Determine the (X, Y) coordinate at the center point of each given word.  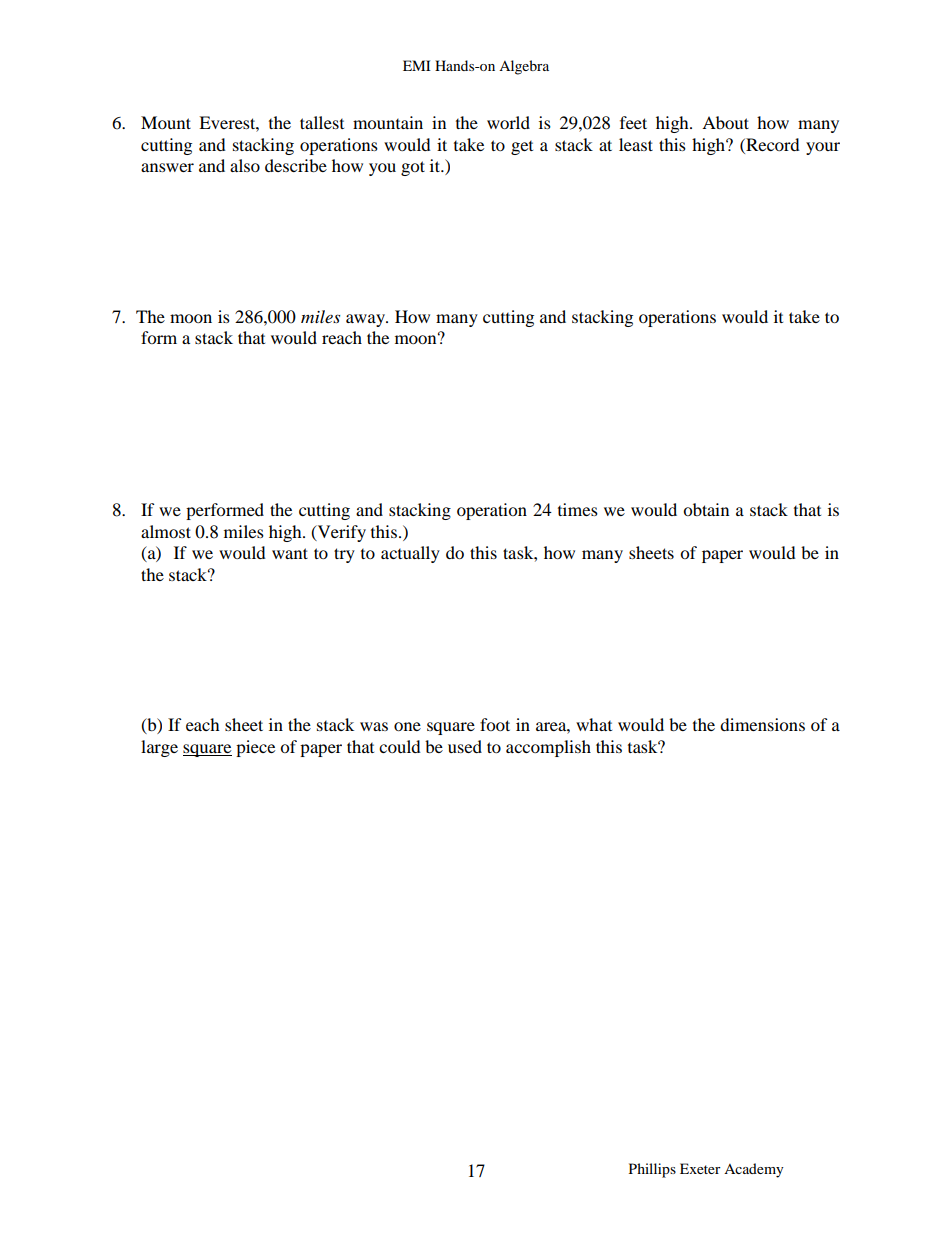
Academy (754, 1170)
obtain (706, 509)
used (465, 746)
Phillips (652, 1170)
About (725, 122)
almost (166, 531)
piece (255, 748)
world (508, 122)
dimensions (762, 724)
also (245, 165)
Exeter (700, 1168)
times (578, 509)
